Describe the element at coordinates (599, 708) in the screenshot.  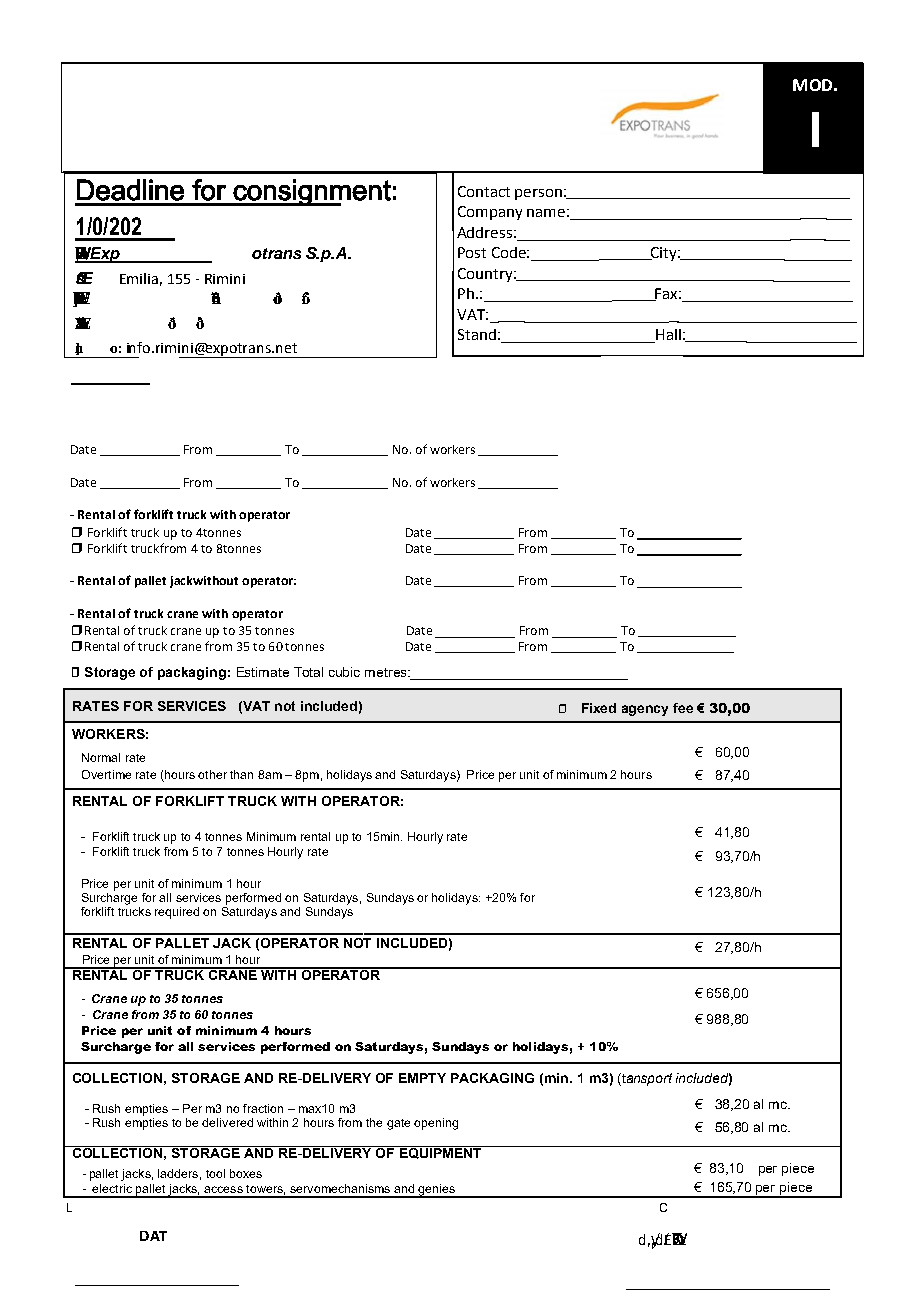
I see `Fixed` at that location.
